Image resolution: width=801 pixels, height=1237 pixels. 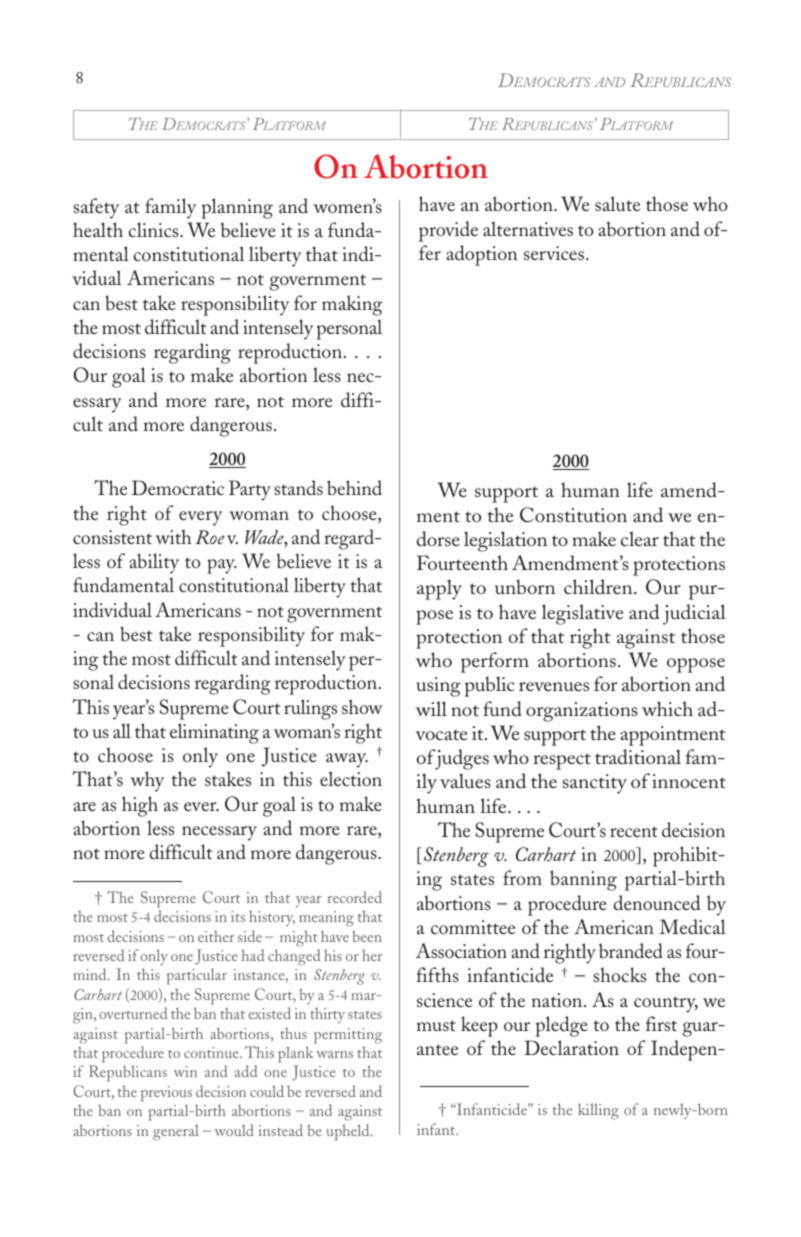 I want to click on away, so click(x=347, y=760).
